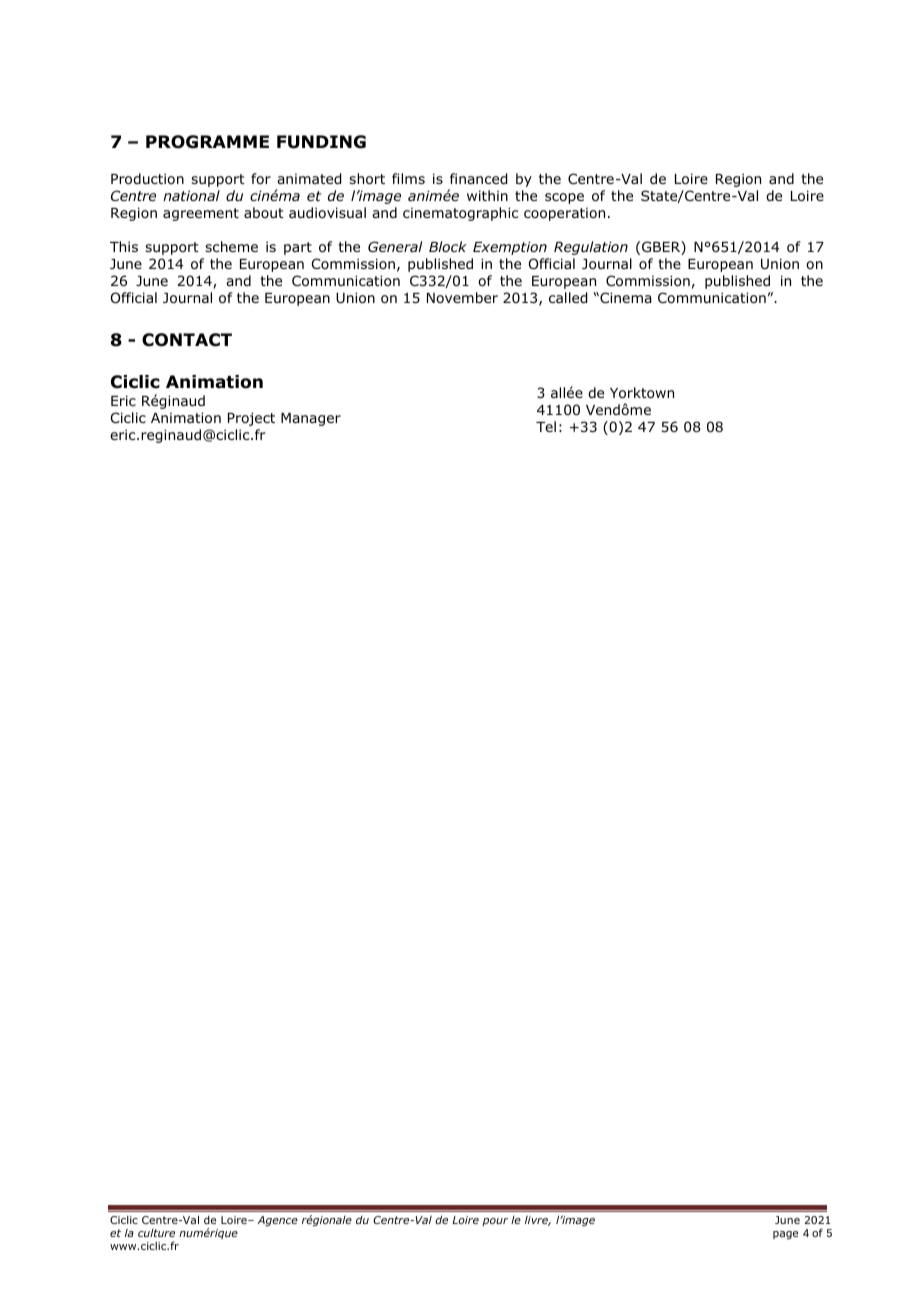  What do you see at coordinates (311, 419) in the screenshot?
I see `Manager` at bounding box center [311, 419].
